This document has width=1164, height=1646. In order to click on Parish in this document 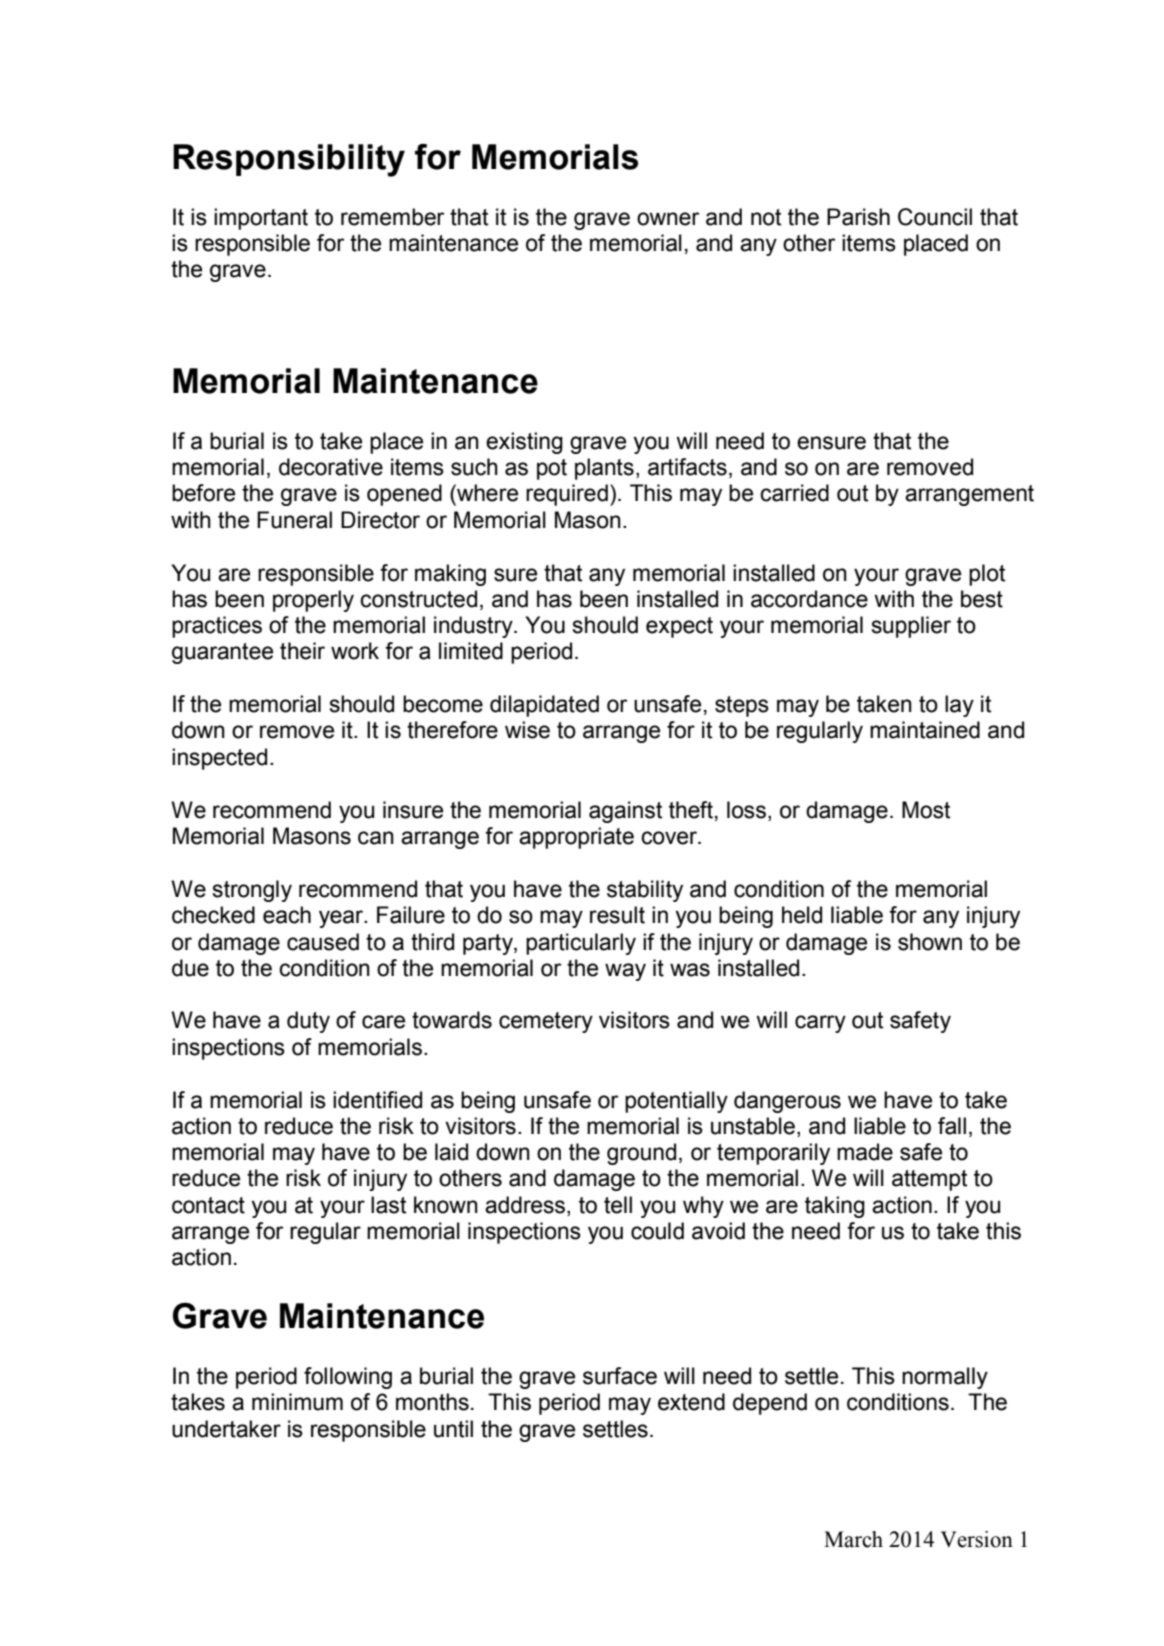, I will do `click(858, 217)`.
